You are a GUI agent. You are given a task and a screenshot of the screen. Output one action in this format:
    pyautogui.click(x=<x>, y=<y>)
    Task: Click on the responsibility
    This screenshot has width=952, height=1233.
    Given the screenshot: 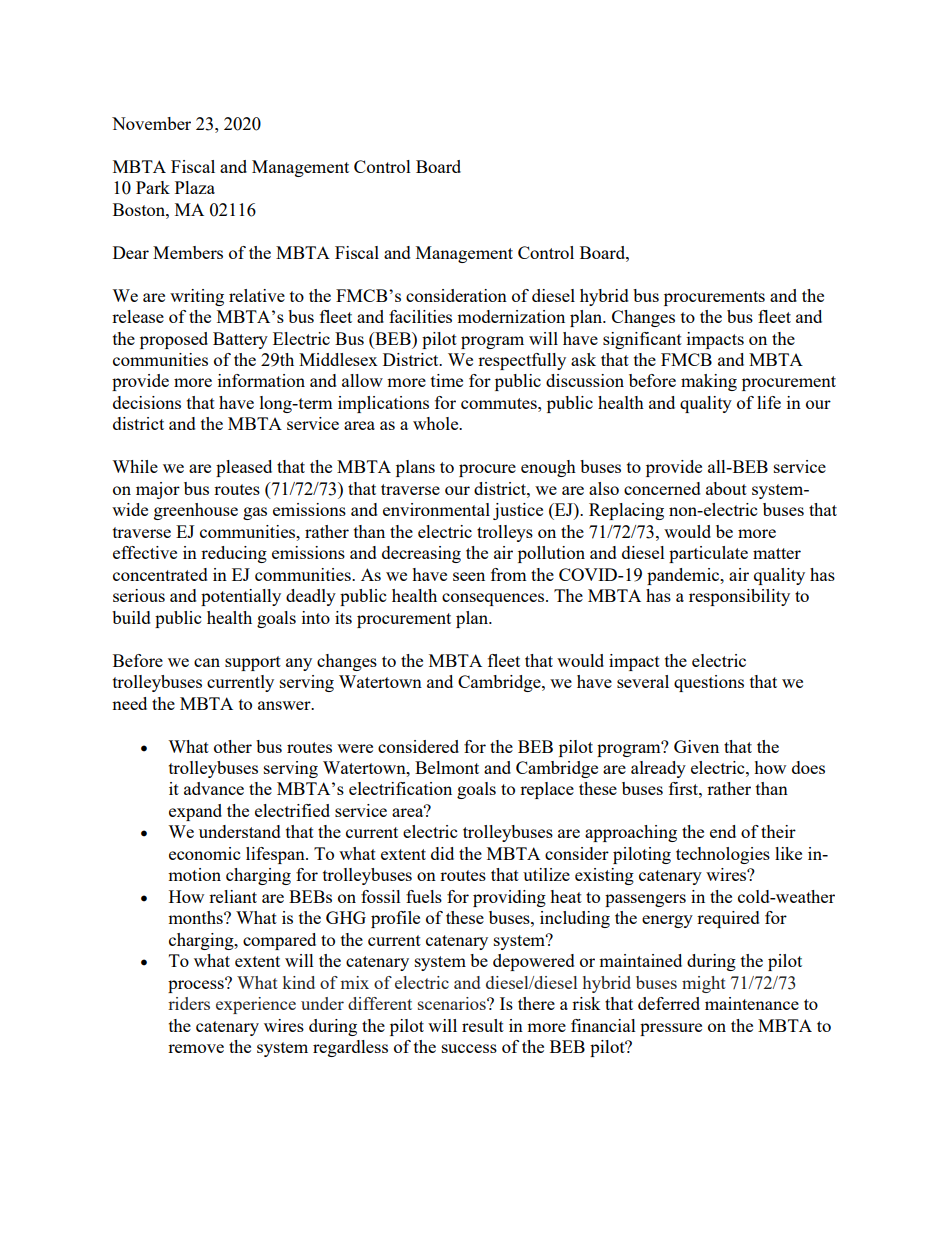 What is the action you would take?
    pyautogui.click(x=739, y=597)
